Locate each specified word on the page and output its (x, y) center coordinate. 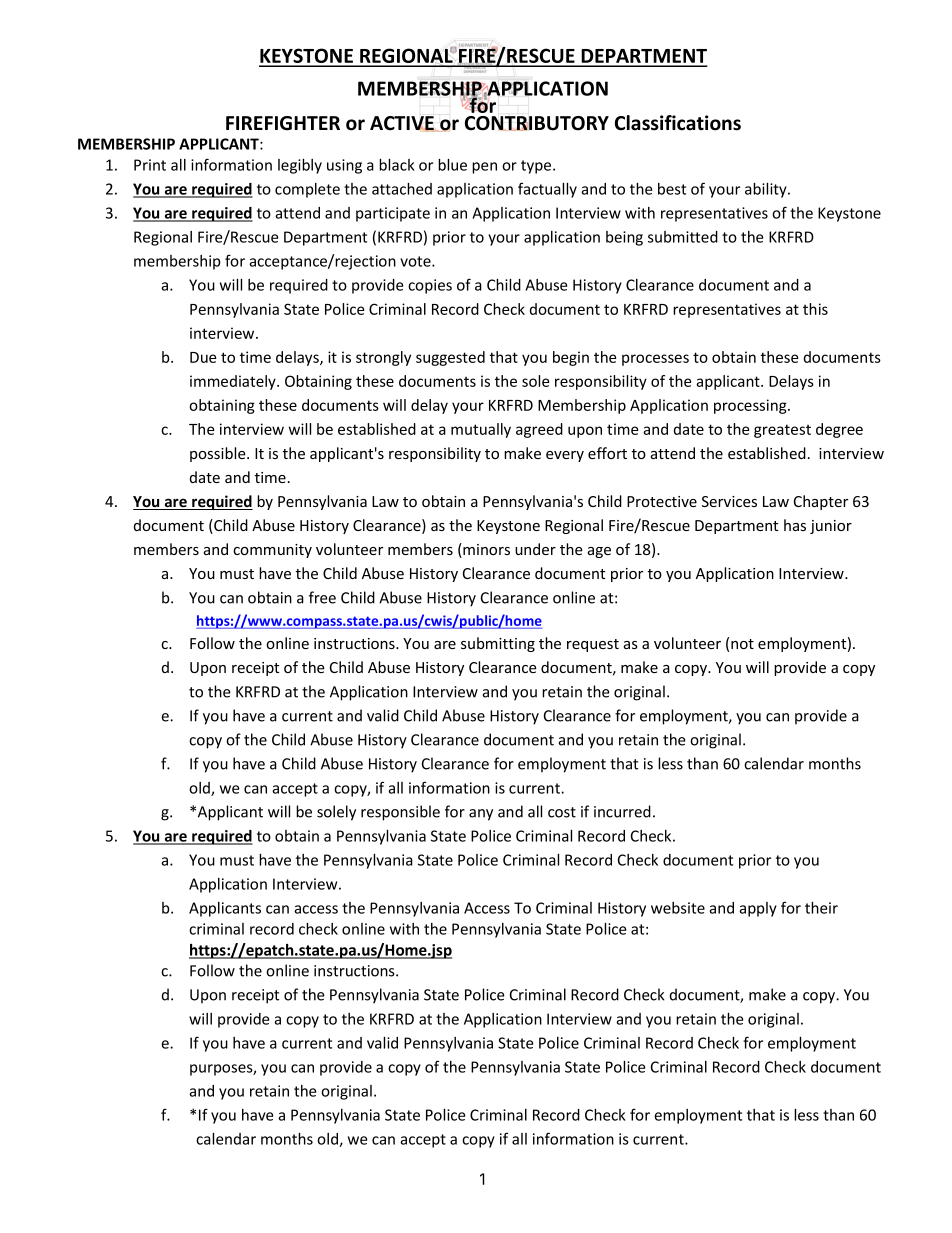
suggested (450, 358)
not (742, 644)
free (322, 597)
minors (485, 550)
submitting (498, 644)
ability (767, 190)
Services (729, 501)
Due (203, 357)
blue (452, 165)
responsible (400, 813)
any (481, 815)
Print (150, 165)
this (815, 309)
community (272, 551)
